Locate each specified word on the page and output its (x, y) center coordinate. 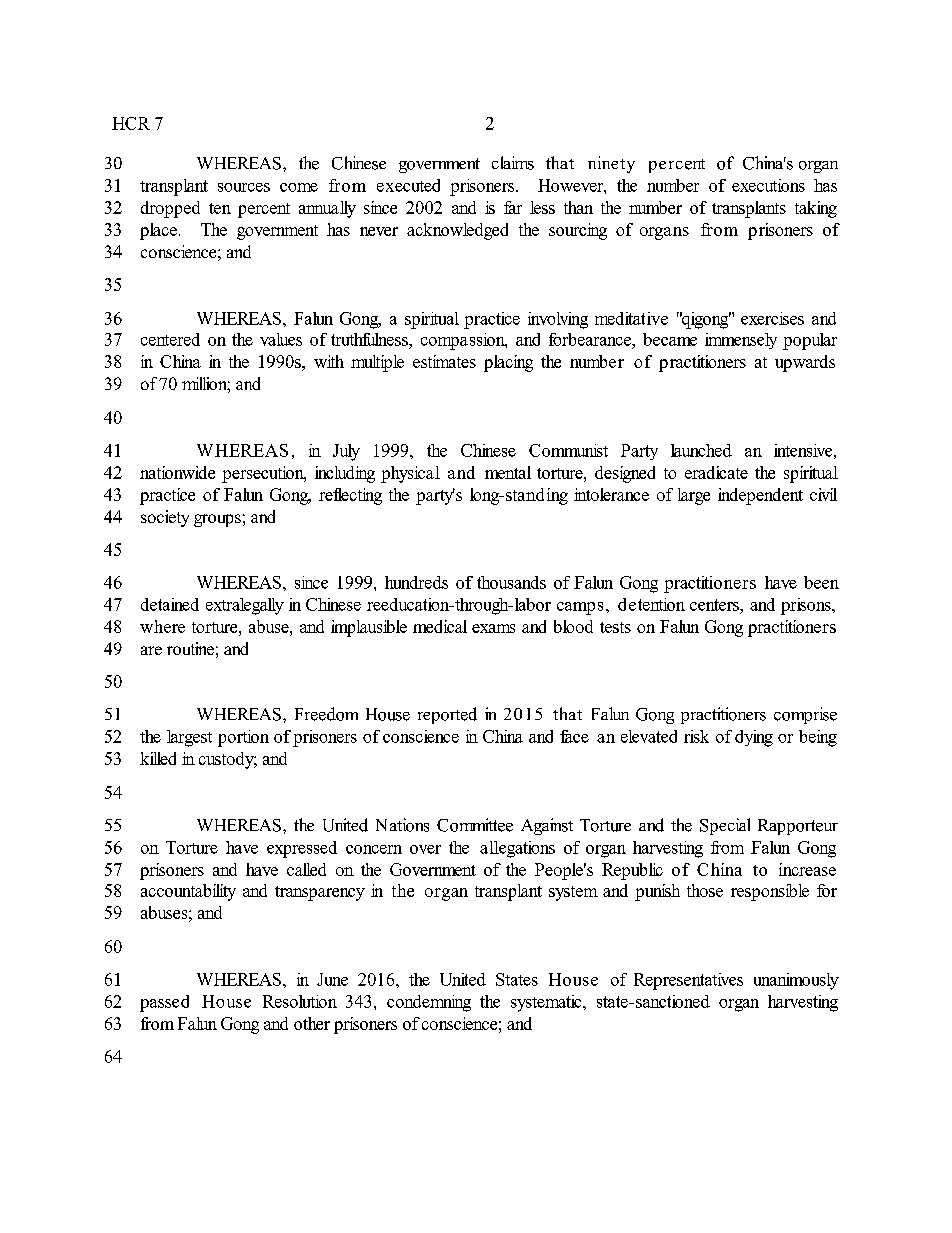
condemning (429, 1003)
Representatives (688, 981)
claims (513, 163)
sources (244, 187)
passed (164, 1003)
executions (768, 185)
